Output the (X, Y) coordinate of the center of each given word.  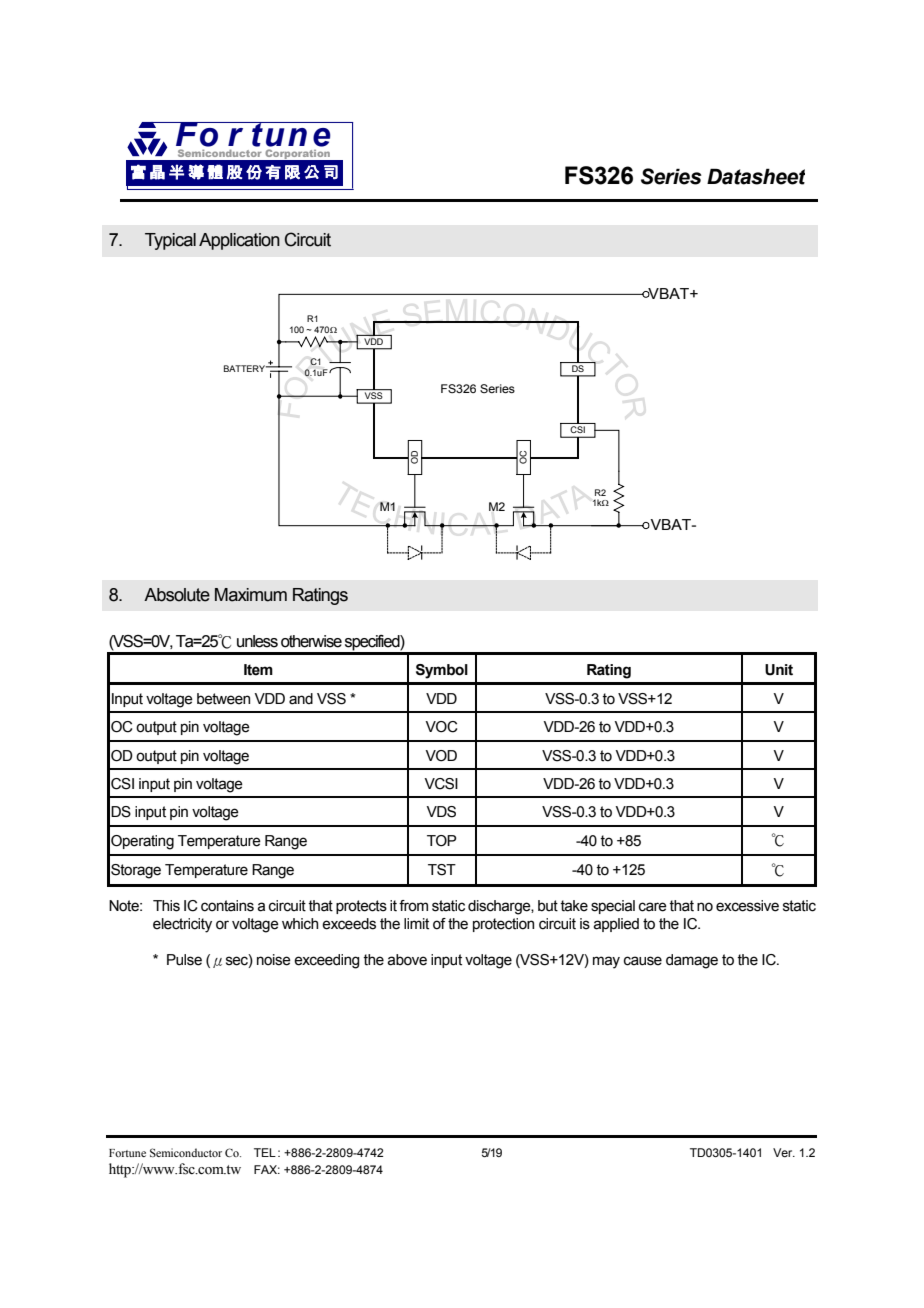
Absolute (177, 595)
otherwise (311, 641)
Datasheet (756, 176)
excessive (747, 906)
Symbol (442, 671)
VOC (441, 727)
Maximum (251, 595)
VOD (441, 756)
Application (239, 241)
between (223, 699)
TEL (265, 1152)
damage (692, 961)
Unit (779, 670)
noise (274, 960)
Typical (170, 241)
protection (503, 925)
